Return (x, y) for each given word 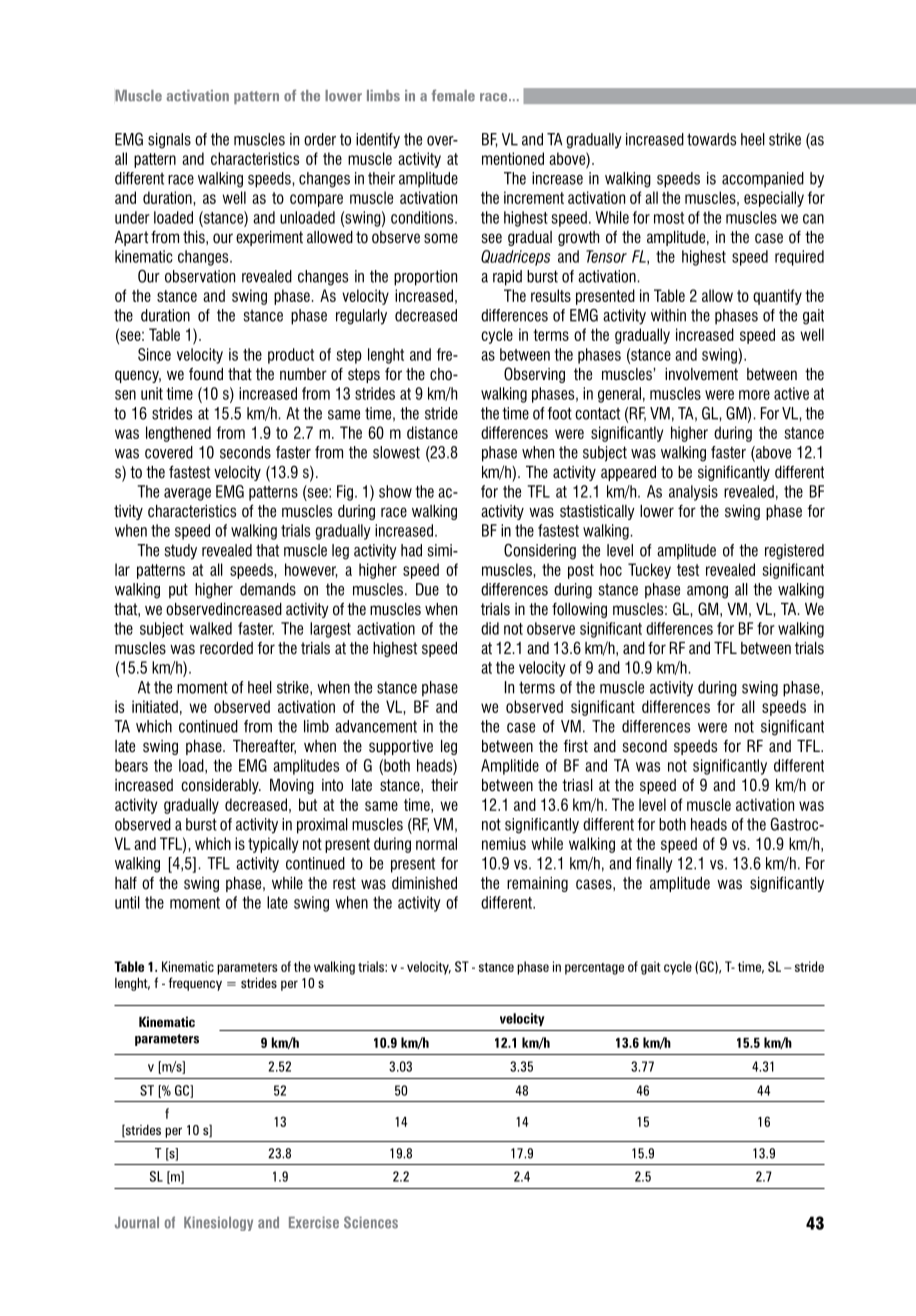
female (453, 95)
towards (711, 139)
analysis (693, 493)
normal (436, 843)
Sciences (371, 1222)
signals (169, 141)
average (187, 494)
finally (654, 865)
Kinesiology (218, 1224)
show (395, 491)
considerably (221, 786)
